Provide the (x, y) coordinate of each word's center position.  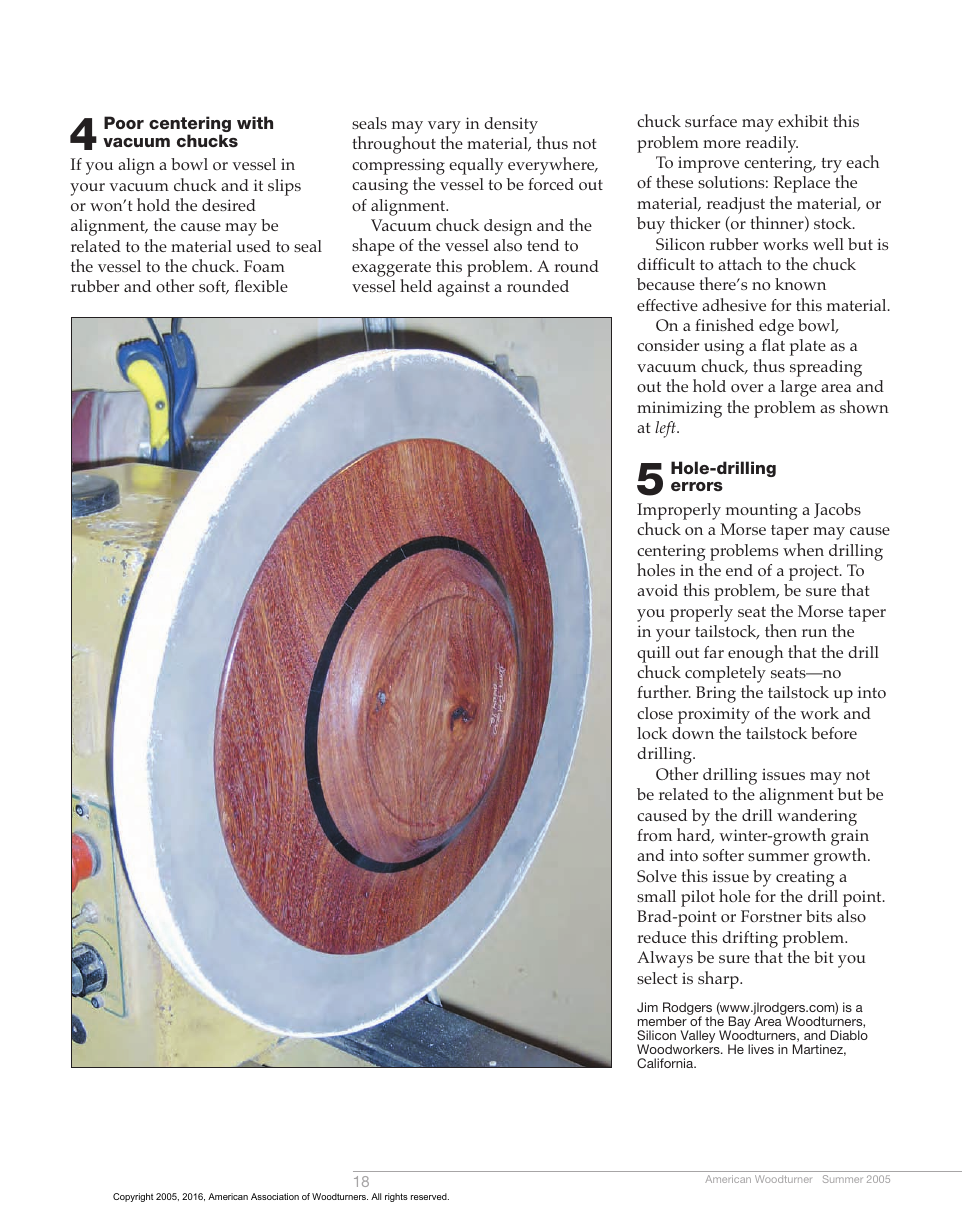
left (666, 429)
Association (275, 1196)
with (255, 122)
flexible (261, 286)
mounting (761, 511)
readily (772, 144)
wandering (817, 817)
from (654, 835)
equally (476, 166)
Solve (657, 876)
